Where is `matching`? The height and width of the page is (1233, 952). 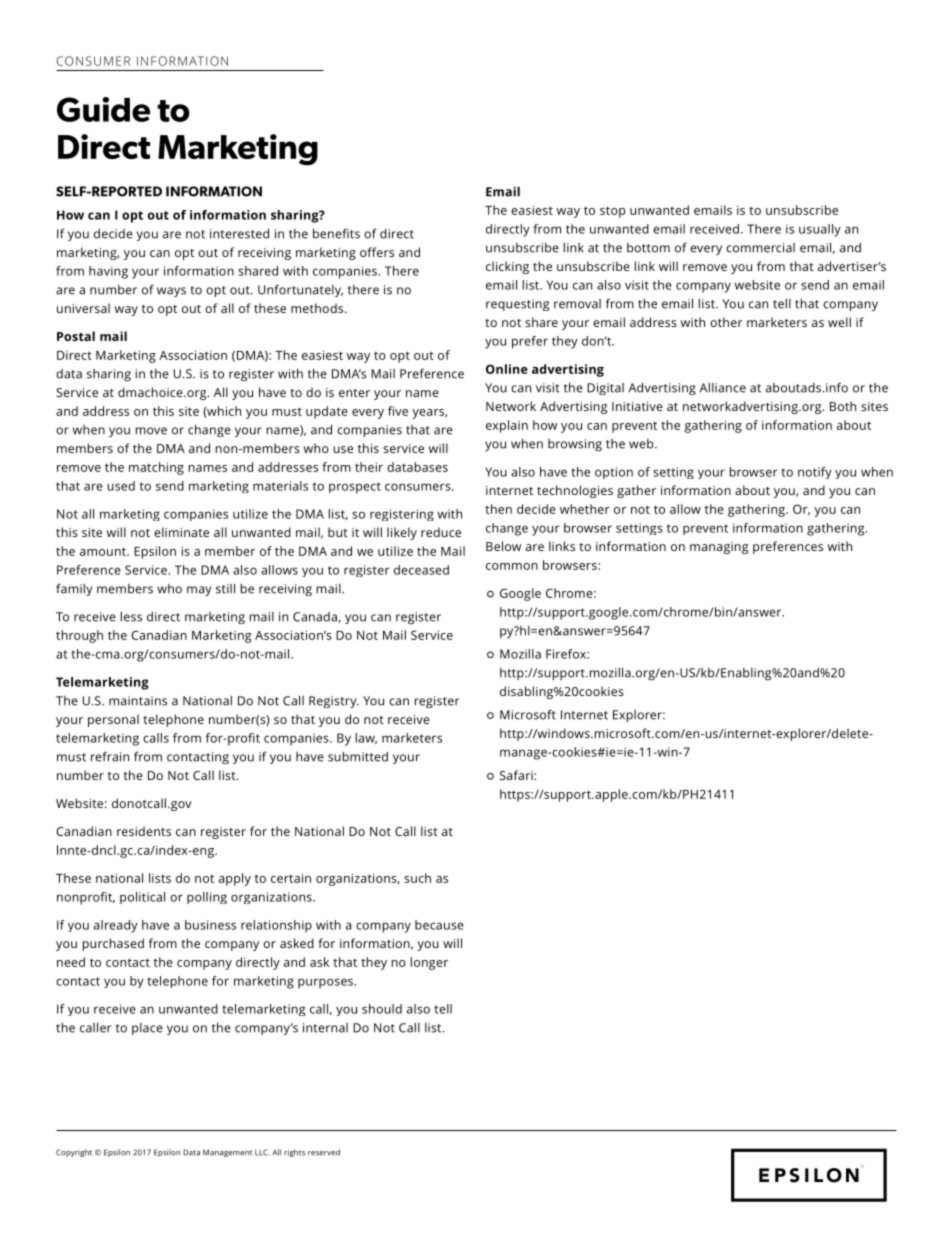
matching is located at coordinates (156, 468).
